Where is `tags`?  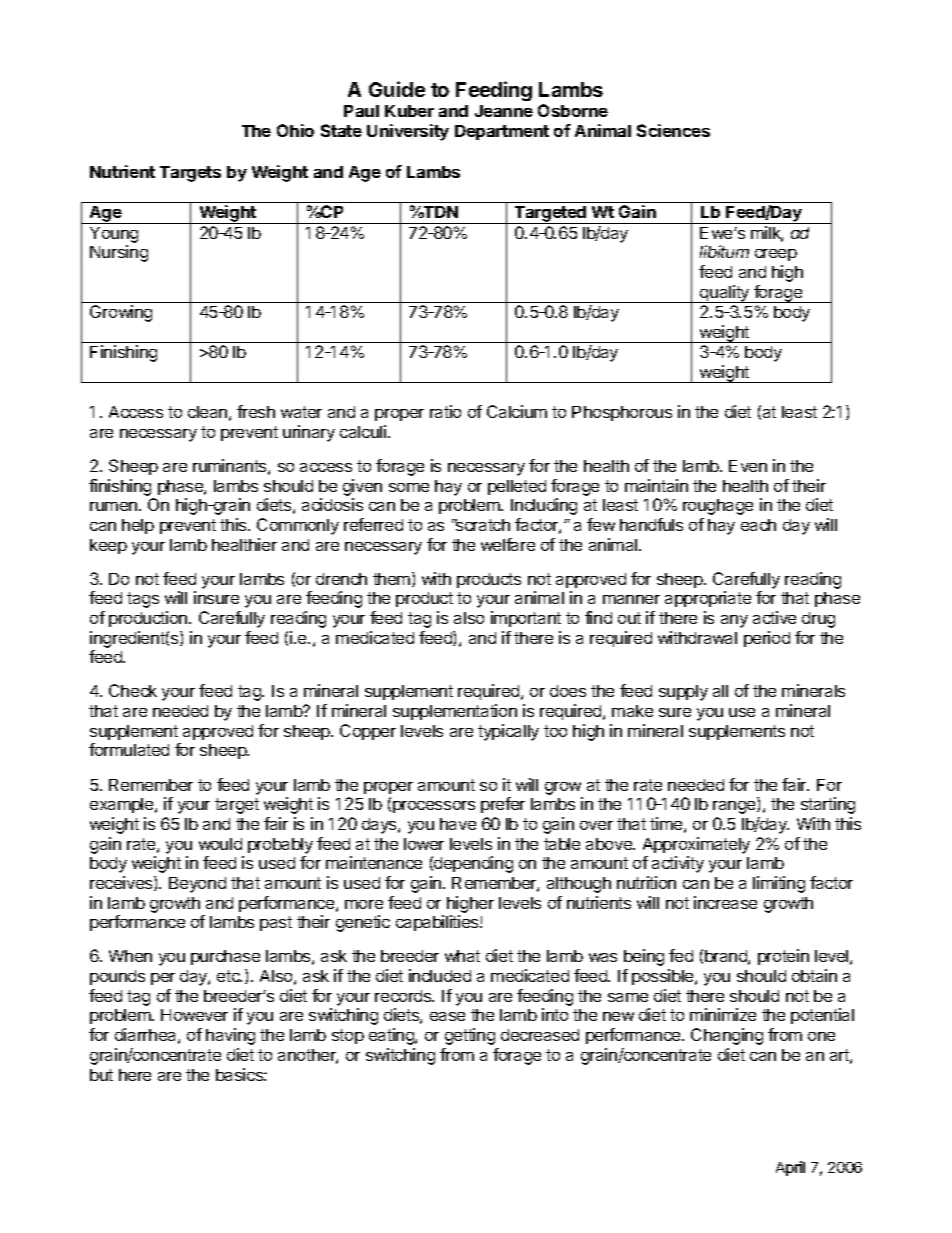 tags is located at coordinates (143, 600).
